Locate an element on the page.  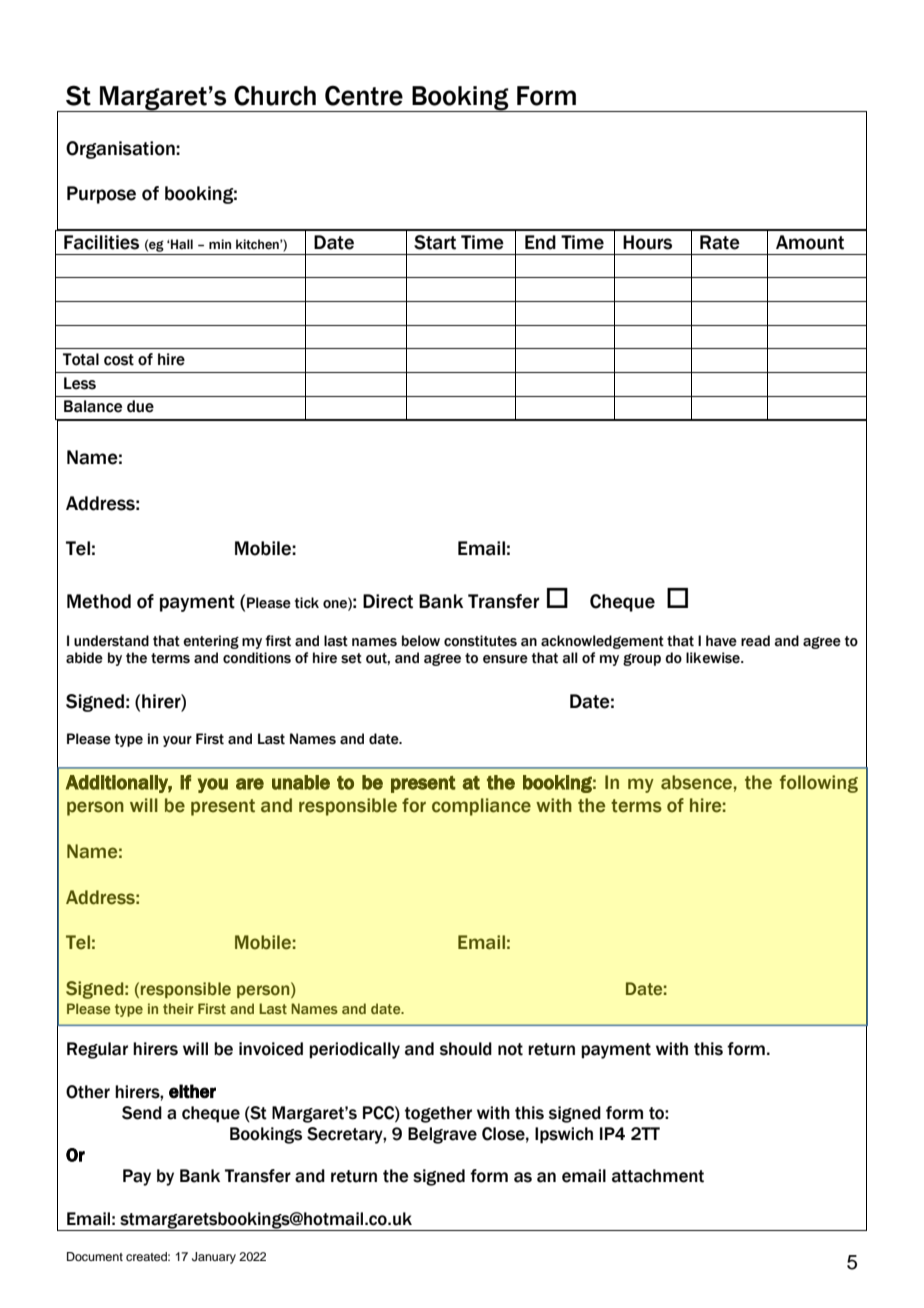
Purpose is located at coordinates (101, 195).
